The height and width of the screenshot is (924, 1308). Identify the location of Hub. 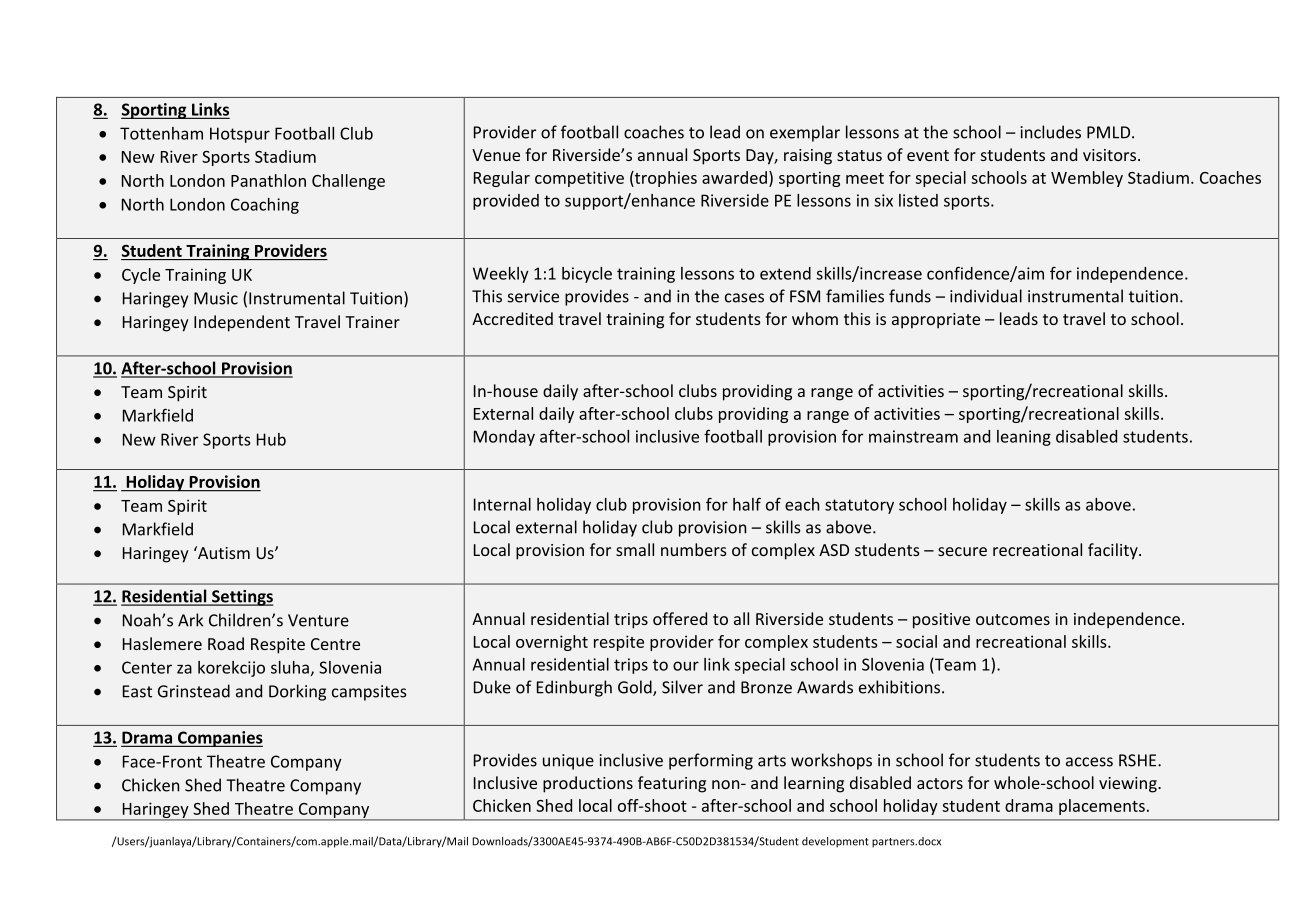
(271, 439).
